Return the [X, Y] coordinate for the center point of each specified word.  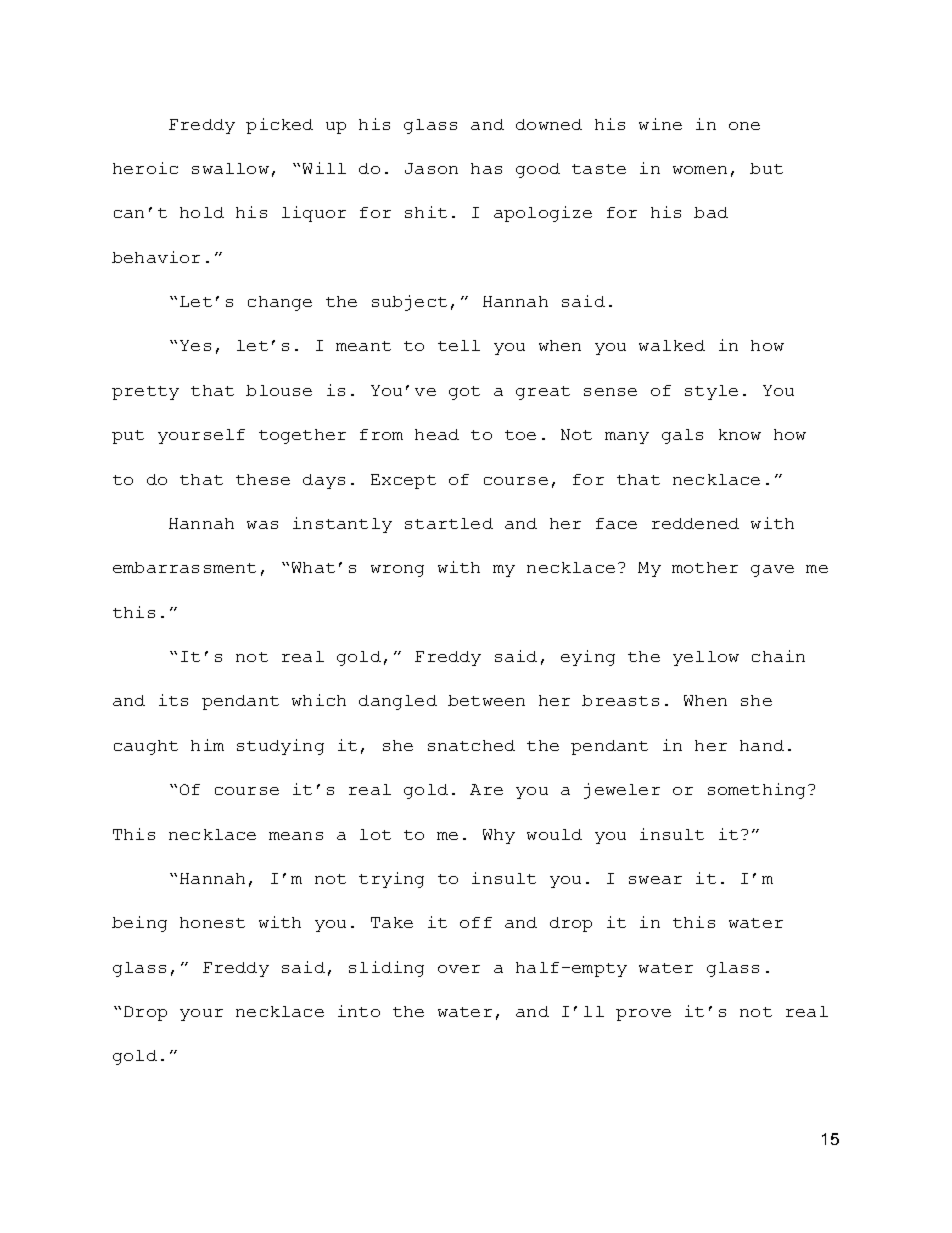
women [700, 170]
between [486, 700]
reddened [695, 523]
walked [672, 345]
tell [459, 345]
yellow [706, 658]
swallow [230, 168]
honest [212, 922]
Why [499, 836]
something [756, 791]
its [173, 700]
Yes [195, 345]
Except [403, 481]
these [263, 479]
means [296, 836]
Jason [431, 168]
